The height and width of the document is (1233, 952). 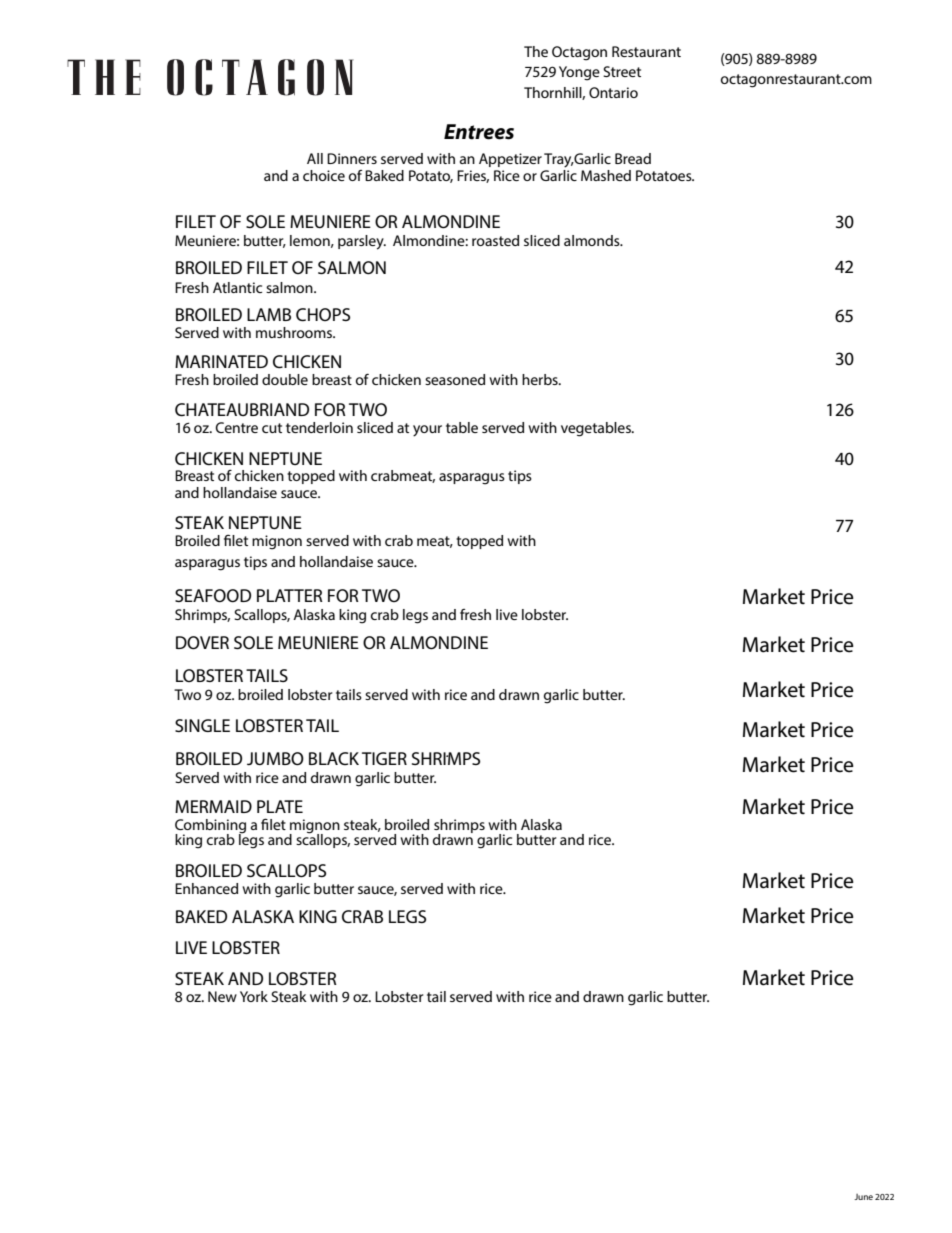 I want to click on Dinners, so click(x=352, y=158).
